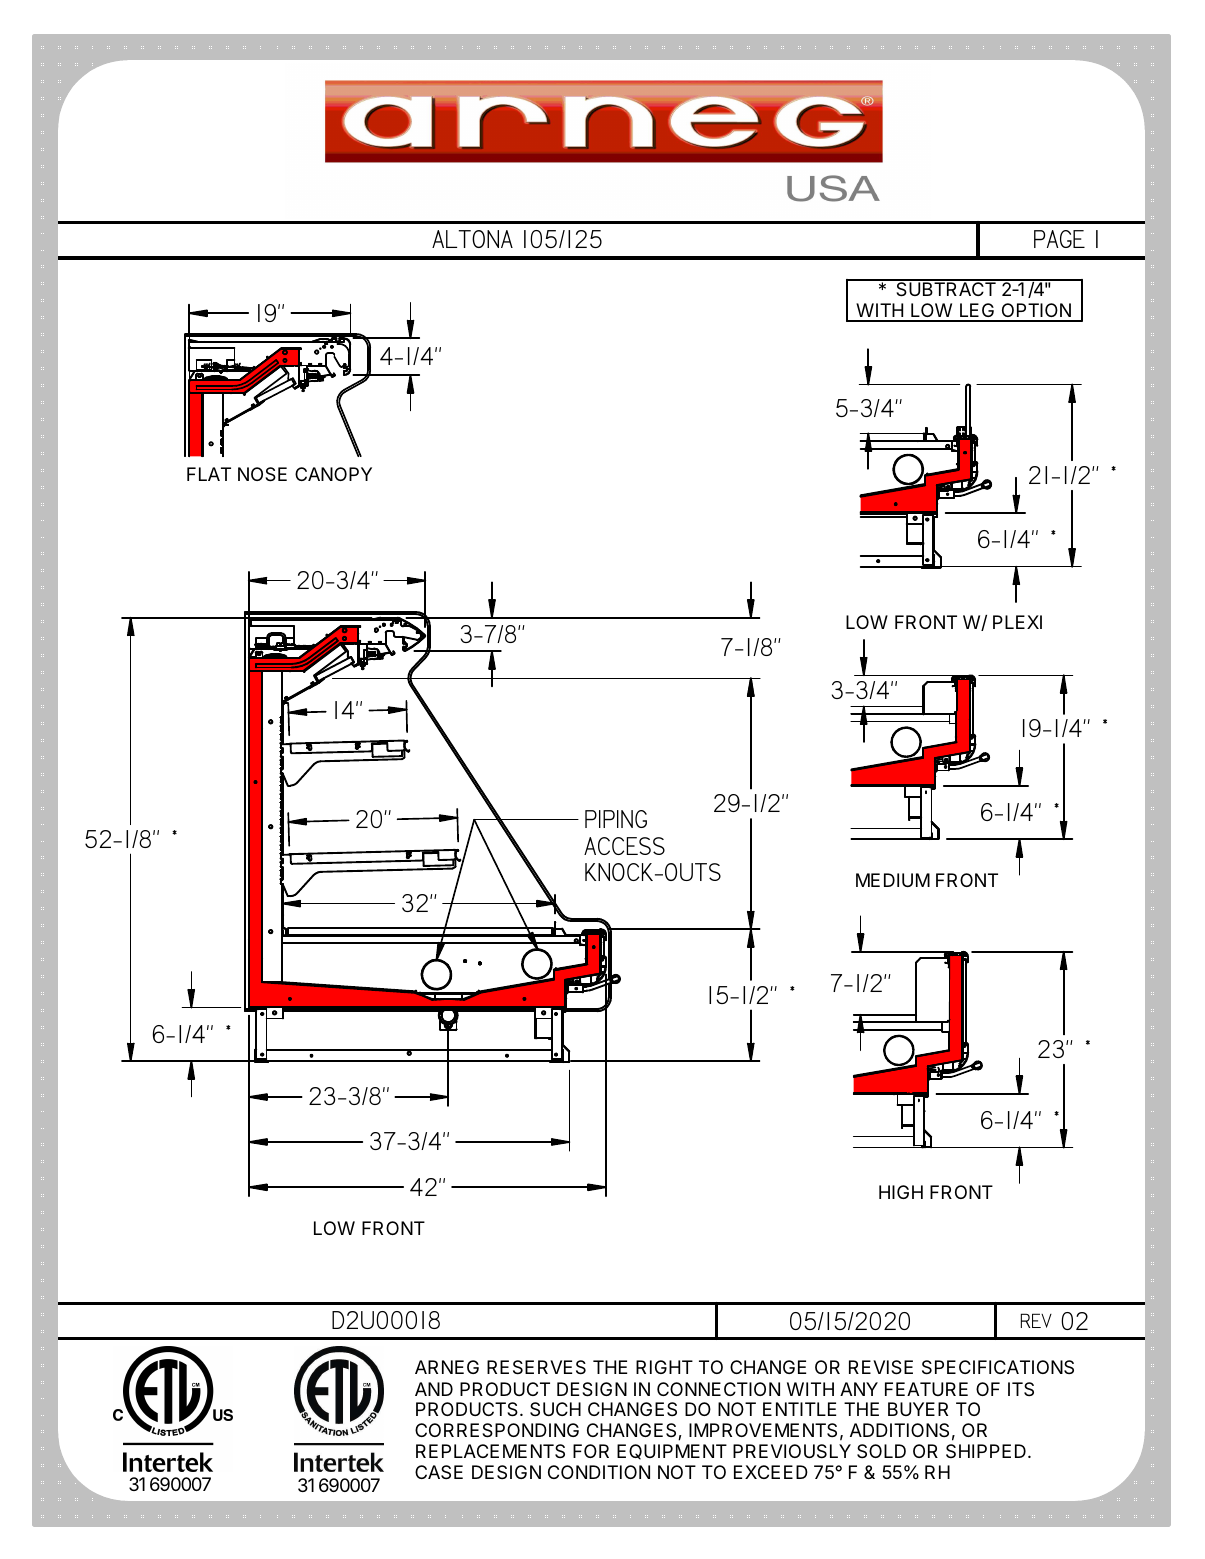 The width and height of the screenshot is (1205, 1559). What do you see at coordinates (718, 1389) in the screenshot?
I see `CONNECTION` at bounding box center [718, 1389].
